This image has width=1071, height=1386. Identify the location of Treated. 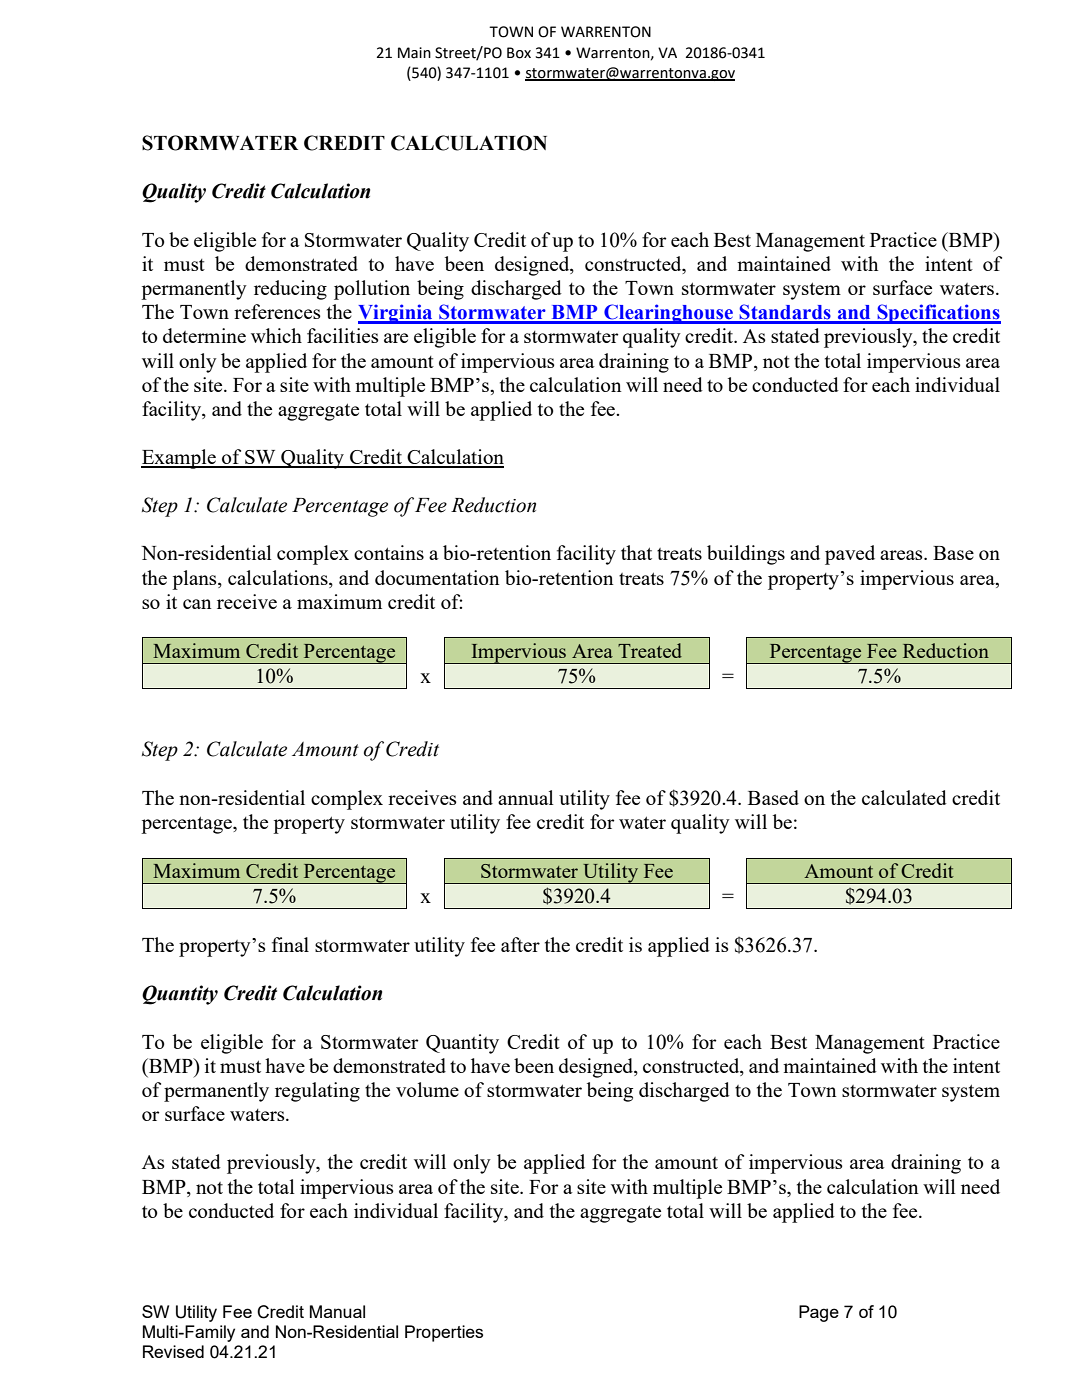
(650, 650).
